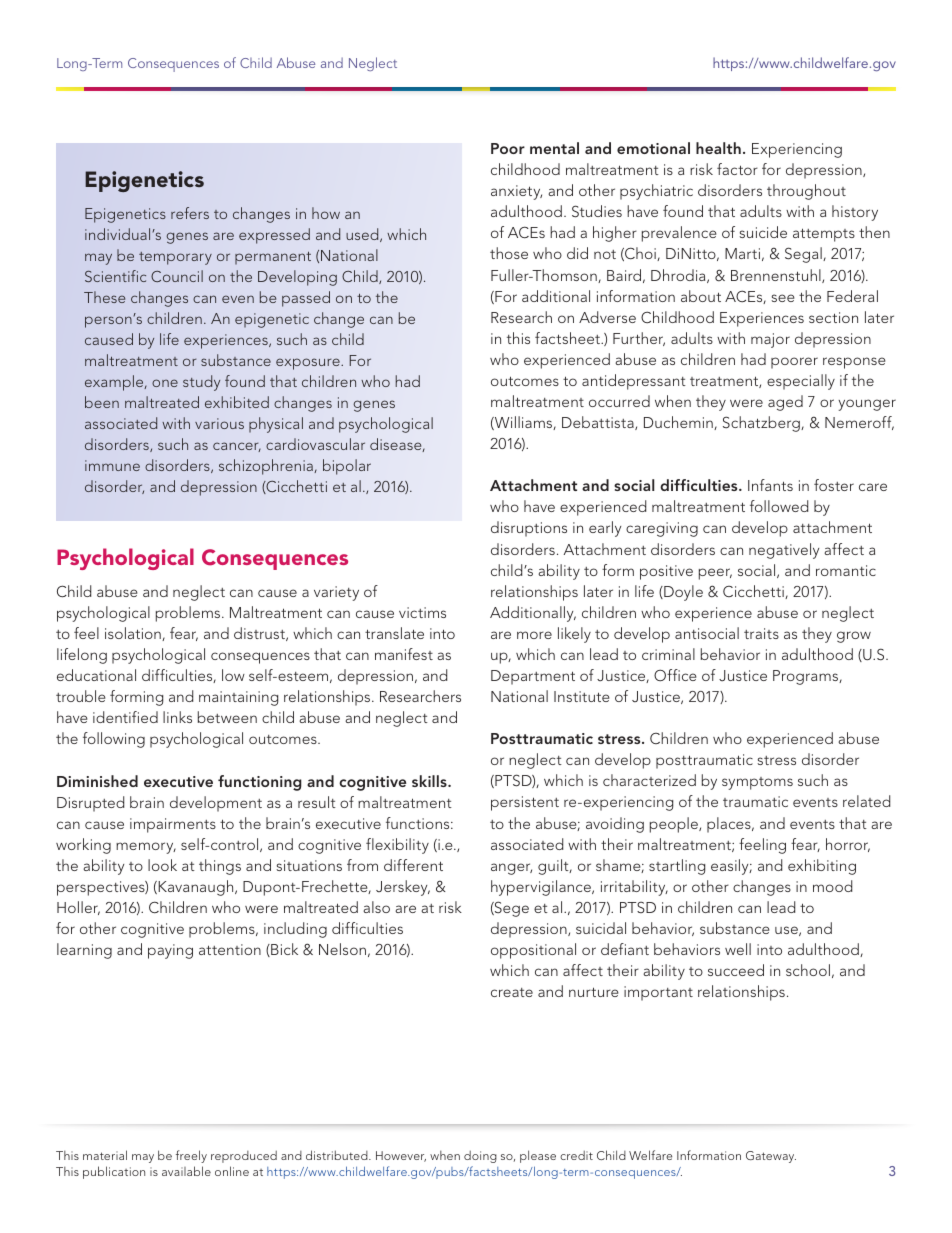 This screenshot has width=952, height=1233. I want to click on impairments, so click(173, 825).
